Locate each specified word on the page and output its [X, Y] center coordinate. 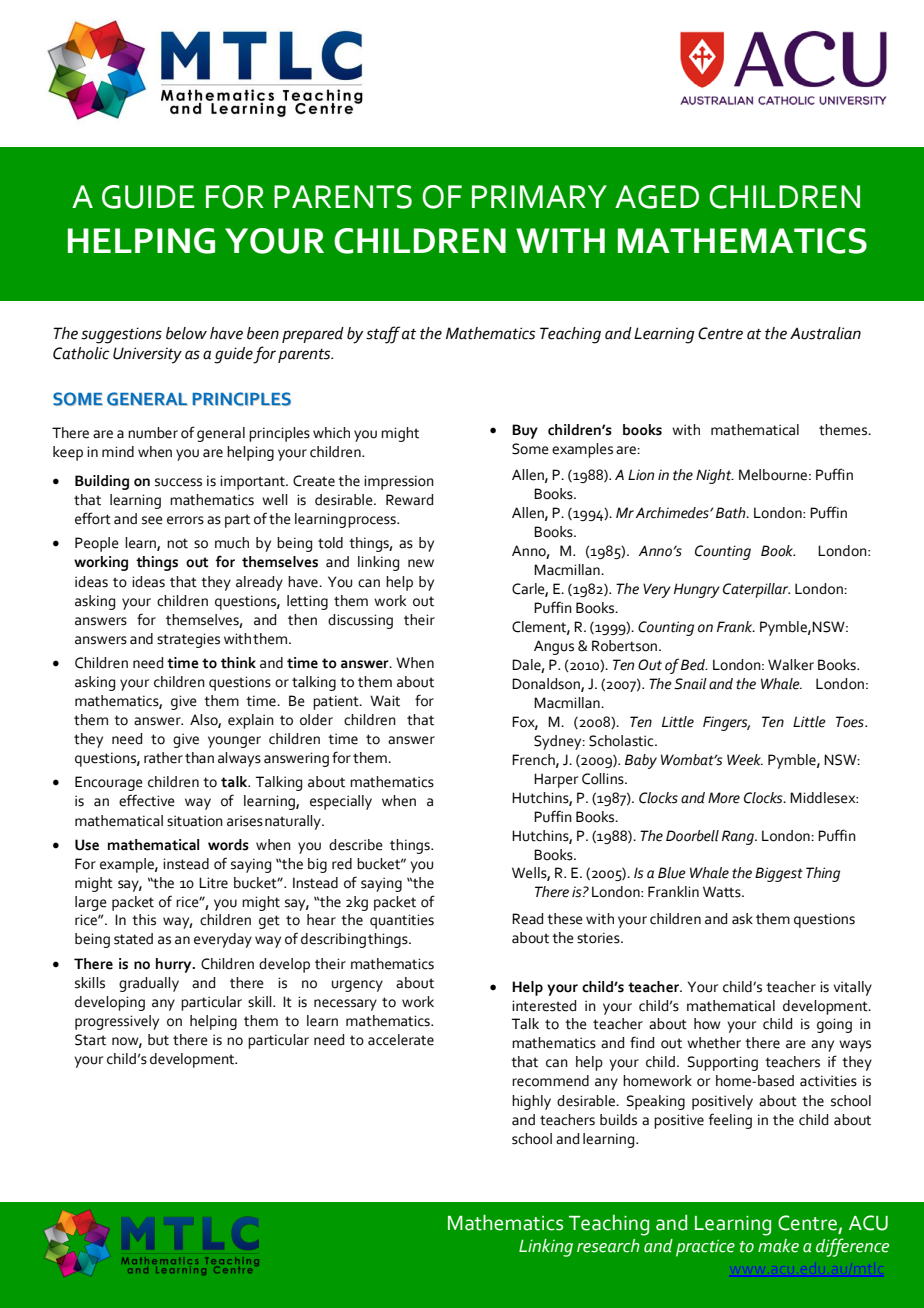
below [186, 333]
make [778, 1246]
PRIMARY [539, 196]
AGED [657, 197]
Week [745, 760]
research [608, 1246]
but [158, 1040]
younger [234, 742]
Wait [385, 701]
